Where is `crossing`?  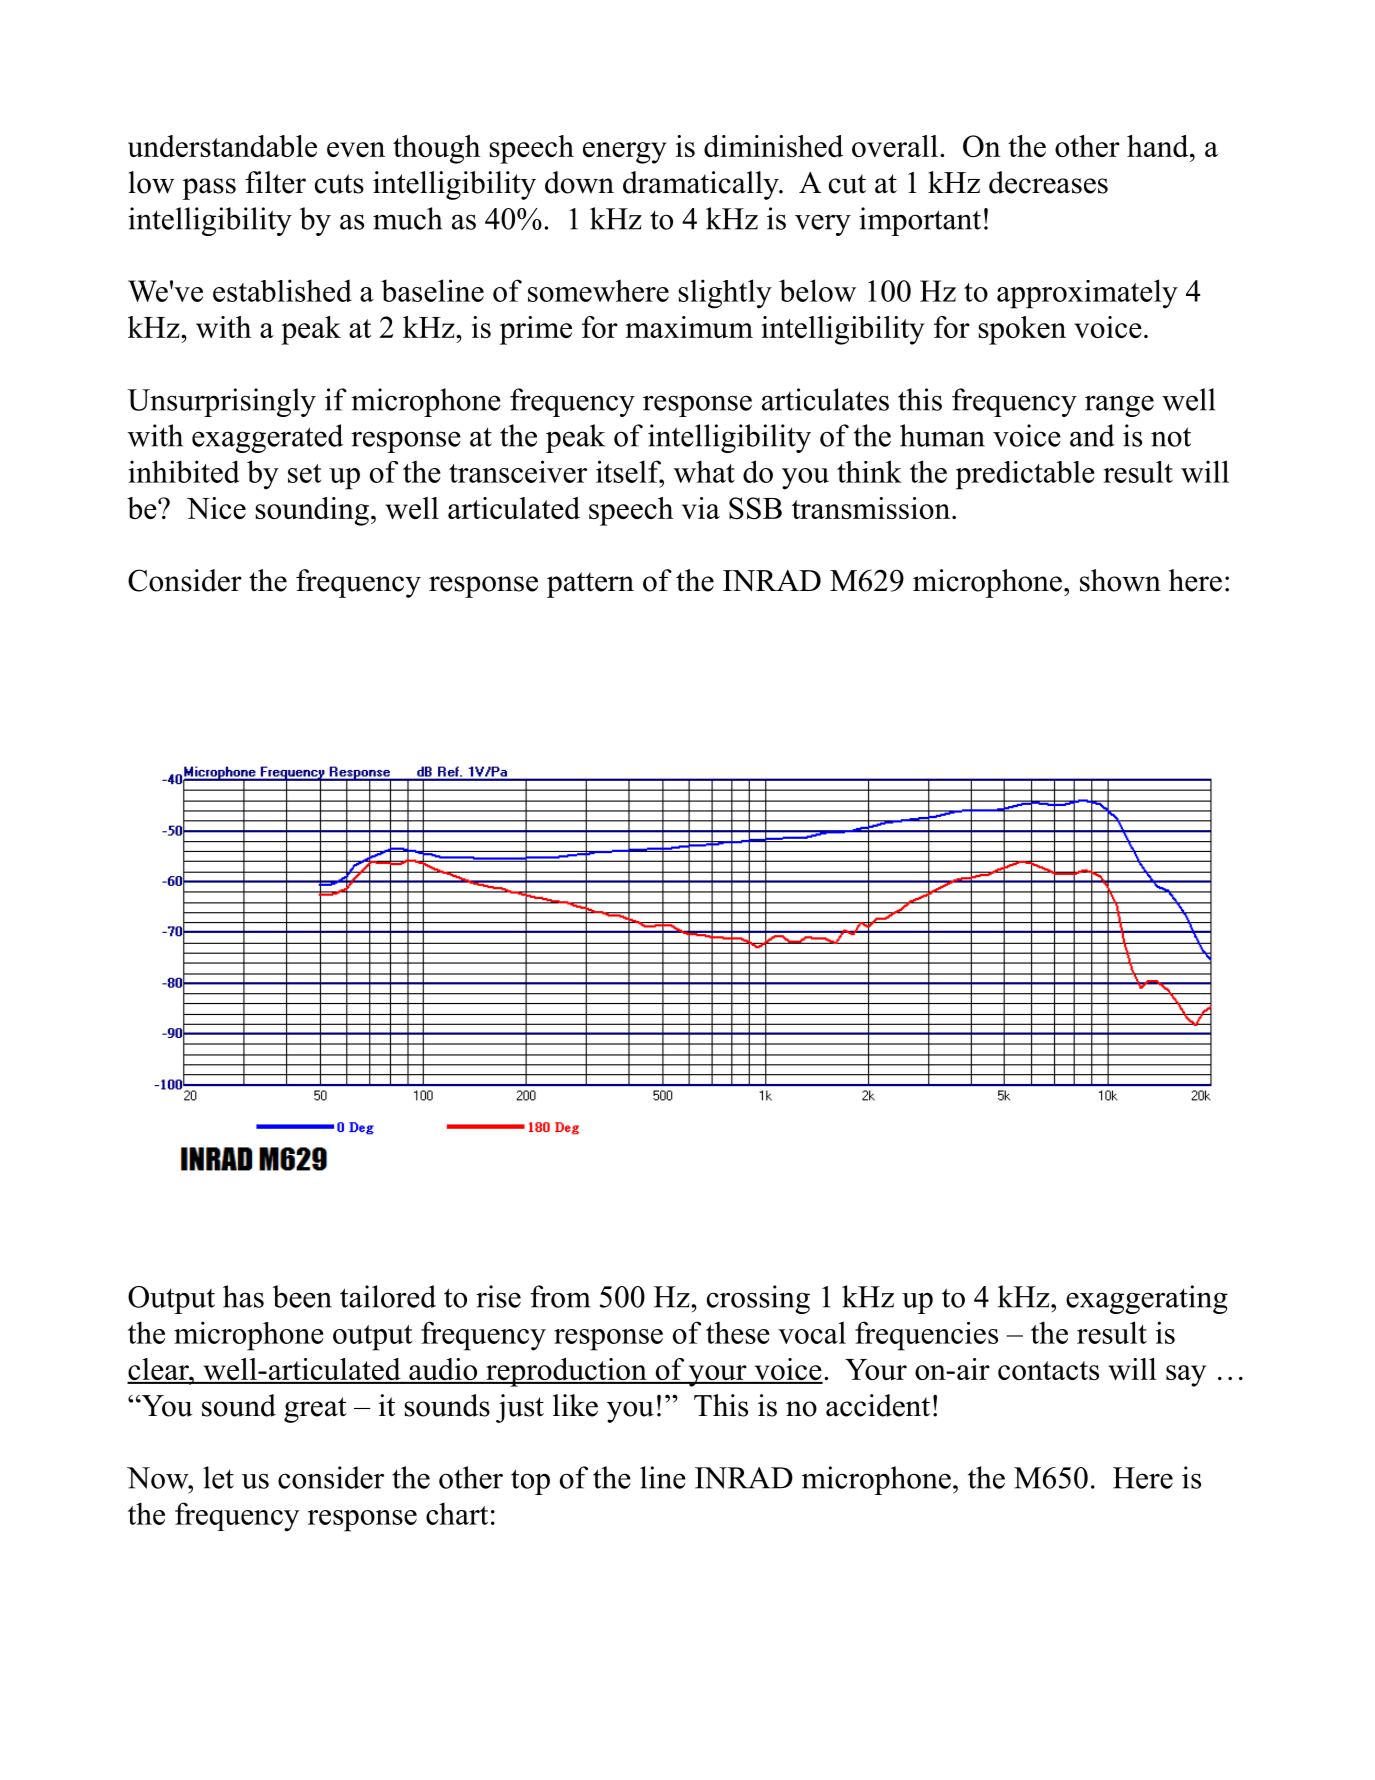
crossing is located at coordinates (758, 1299).
